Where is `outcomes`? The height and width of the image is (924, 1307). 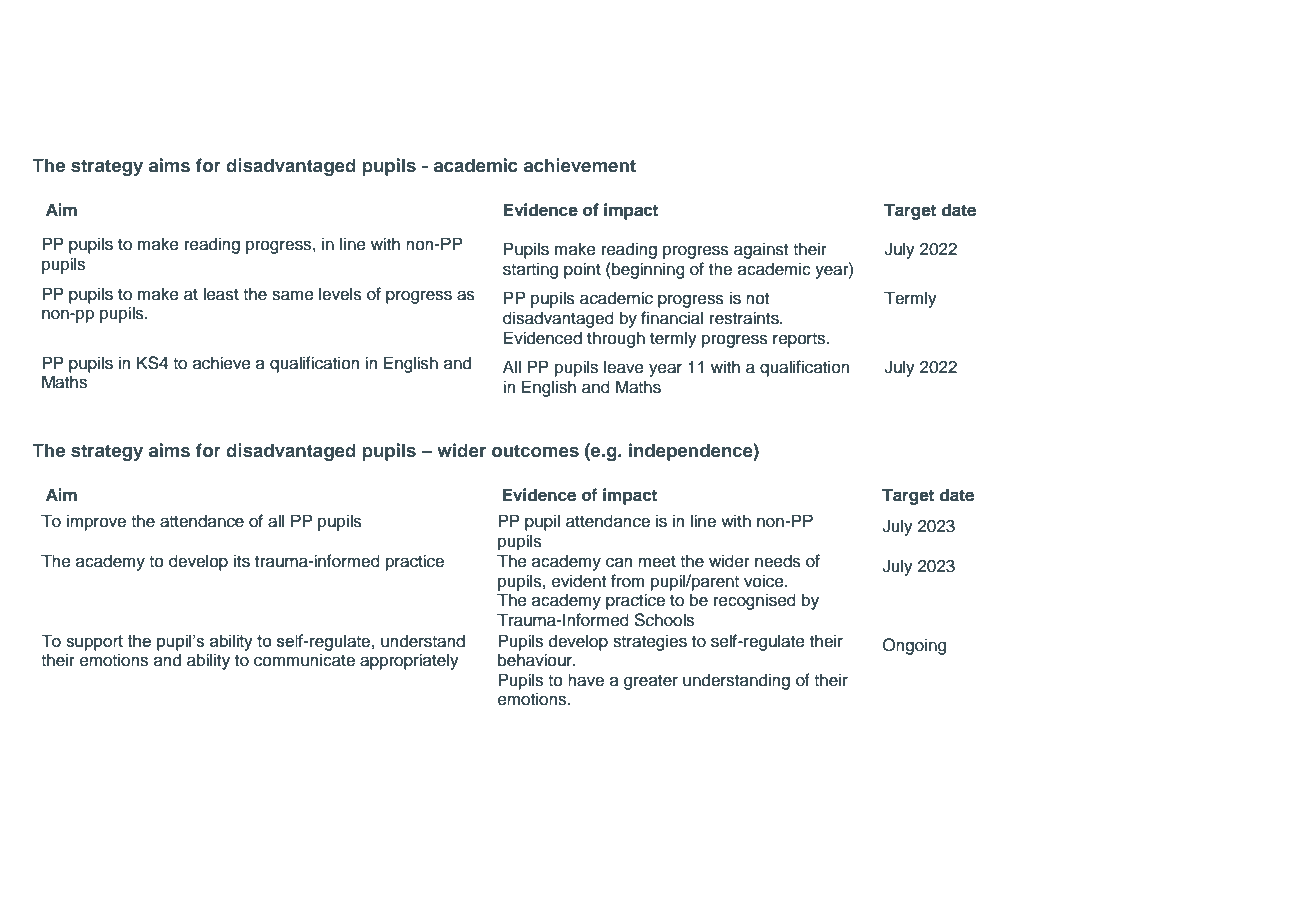 outcomes is located at coordinates (535, 451).
